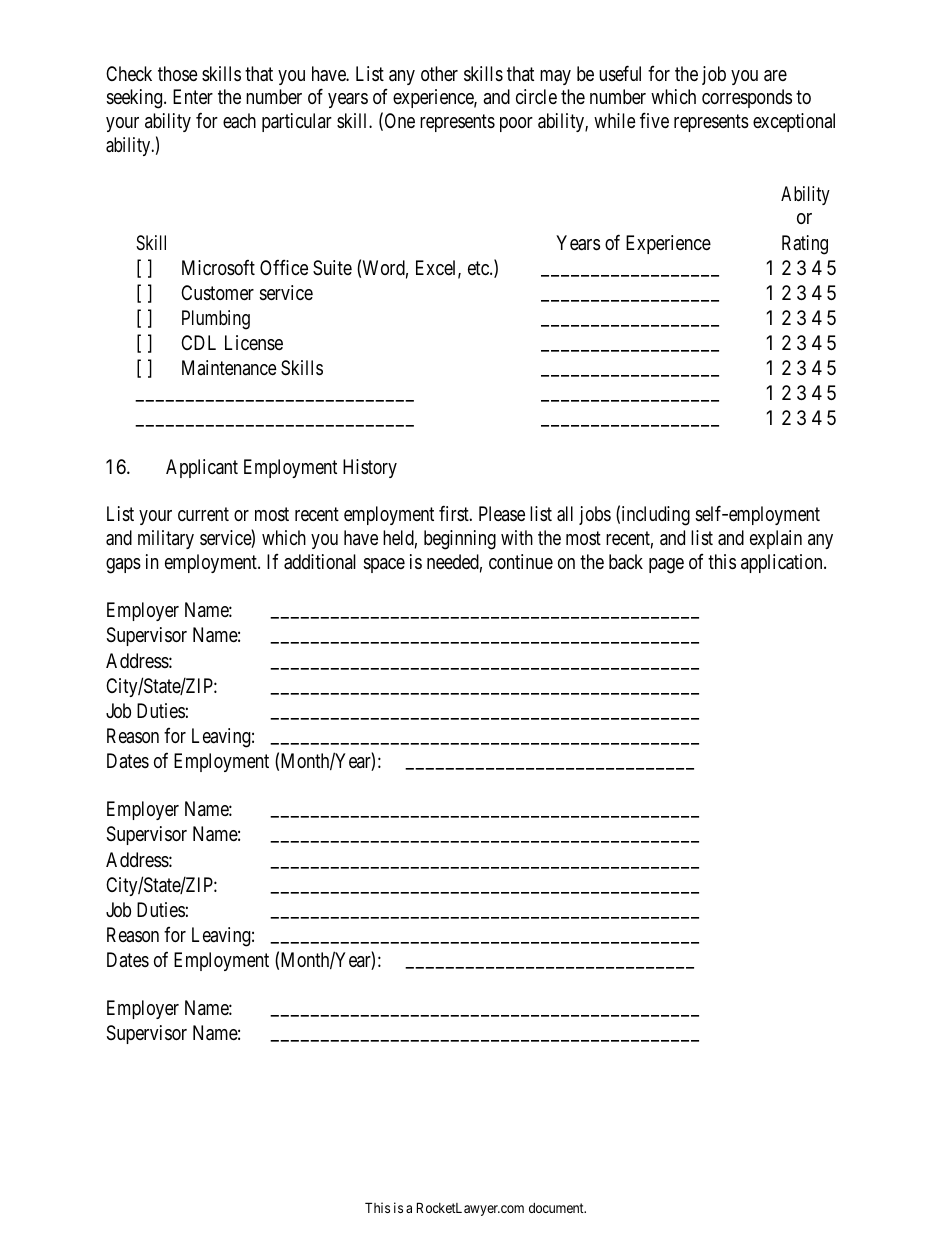 The width and height of the screenshot is (952, 1233). What do you see at coordinates (479, 268) in the screenshot?
I see `etc` at bounding box center [479, 268].
